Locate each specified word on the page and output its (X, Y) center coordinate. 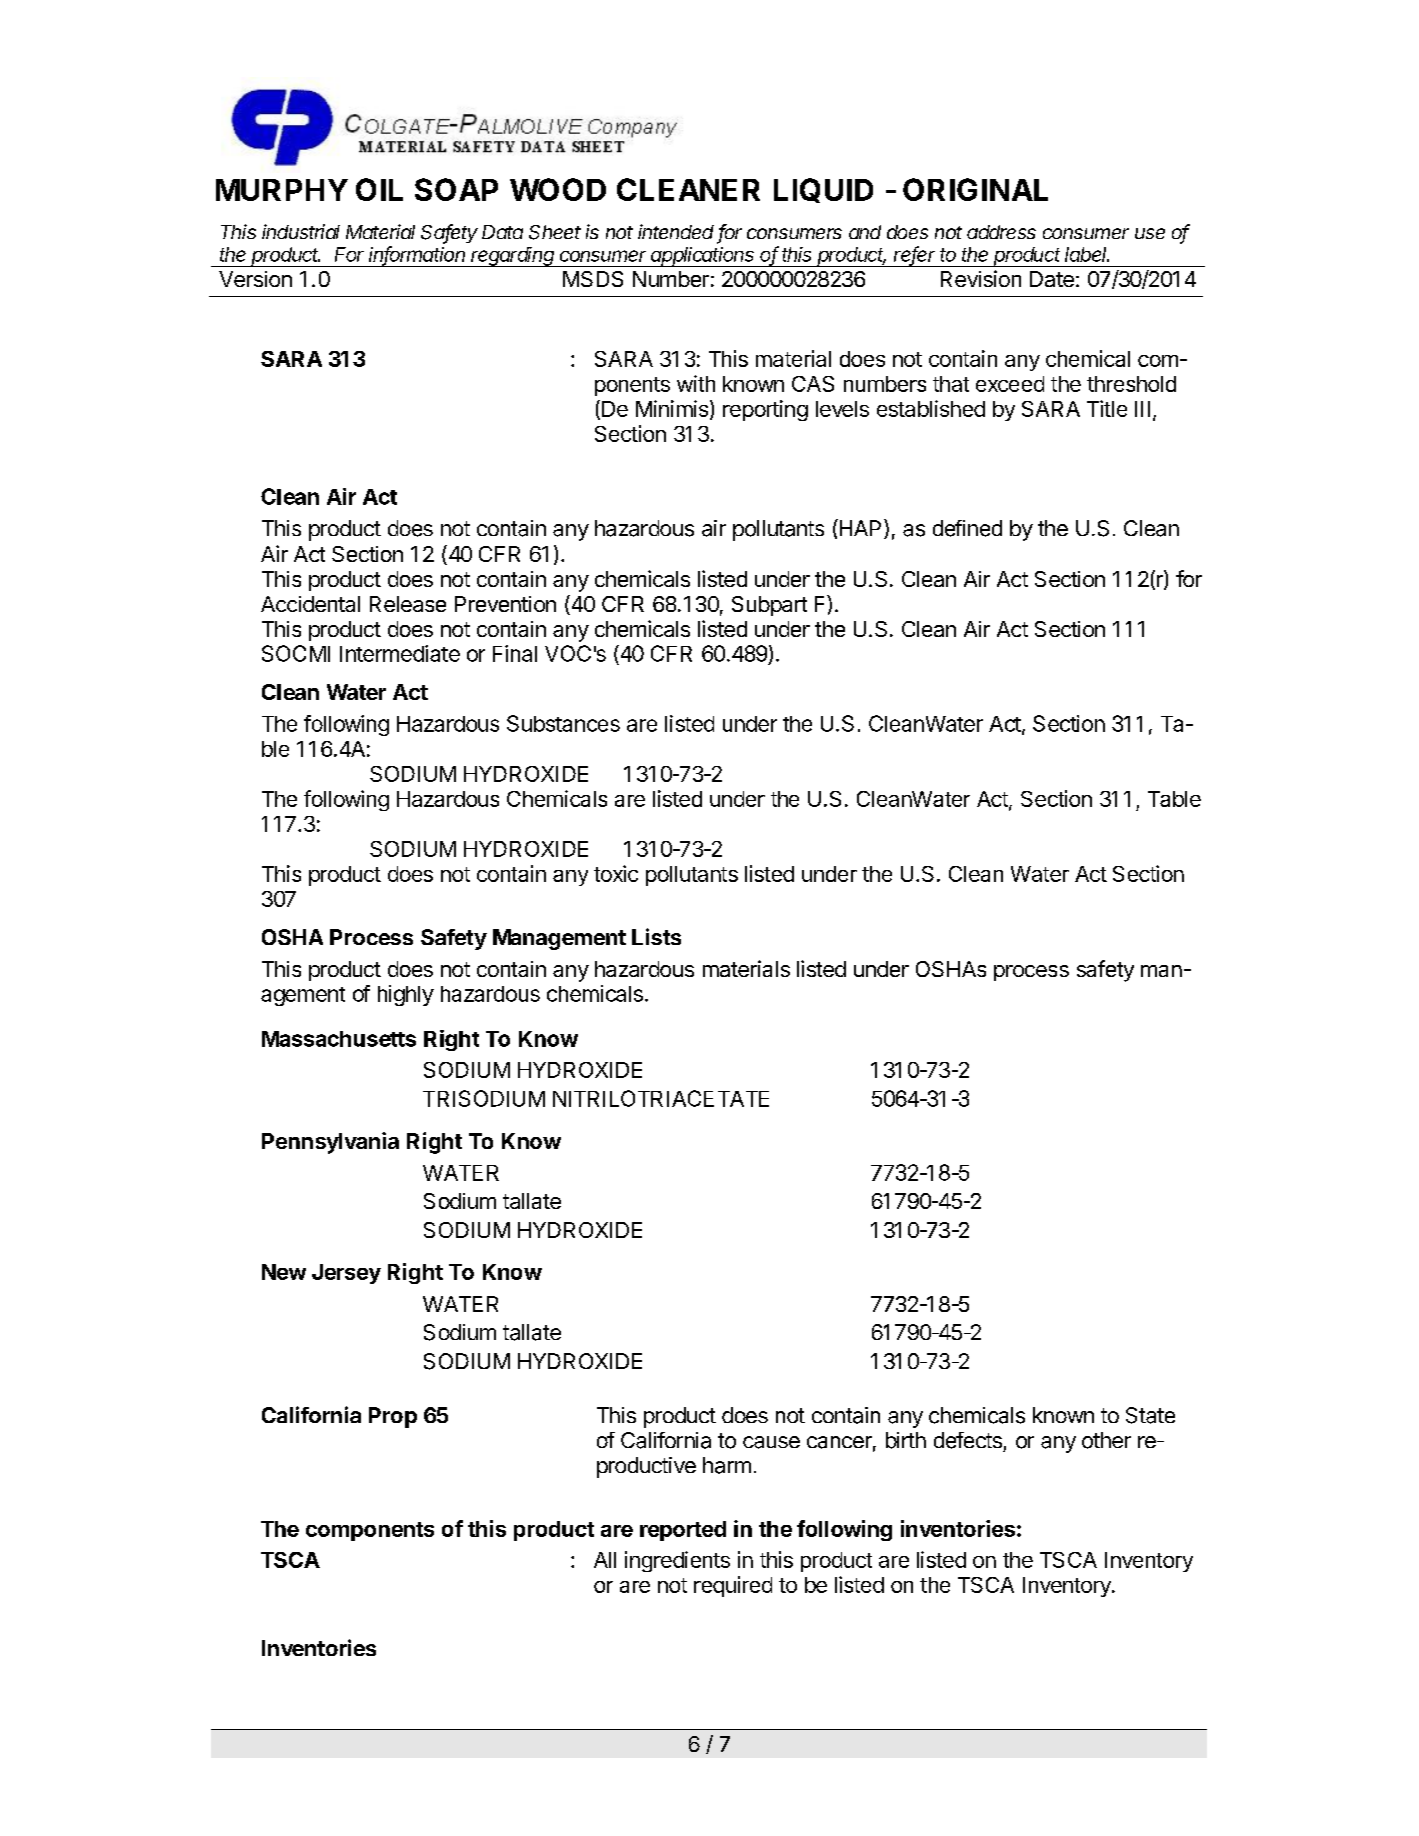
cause (771, 1442)
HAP (859, 527)
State (1150, 1415)
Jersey (346, 1274)
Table (1174, 799)
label (1087, 254)
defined (967, 528)
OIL (379, 189)
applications (703, 257)
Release (408, 604)
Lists (656, 936)
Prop (393, 1417)
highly (406, 995)
